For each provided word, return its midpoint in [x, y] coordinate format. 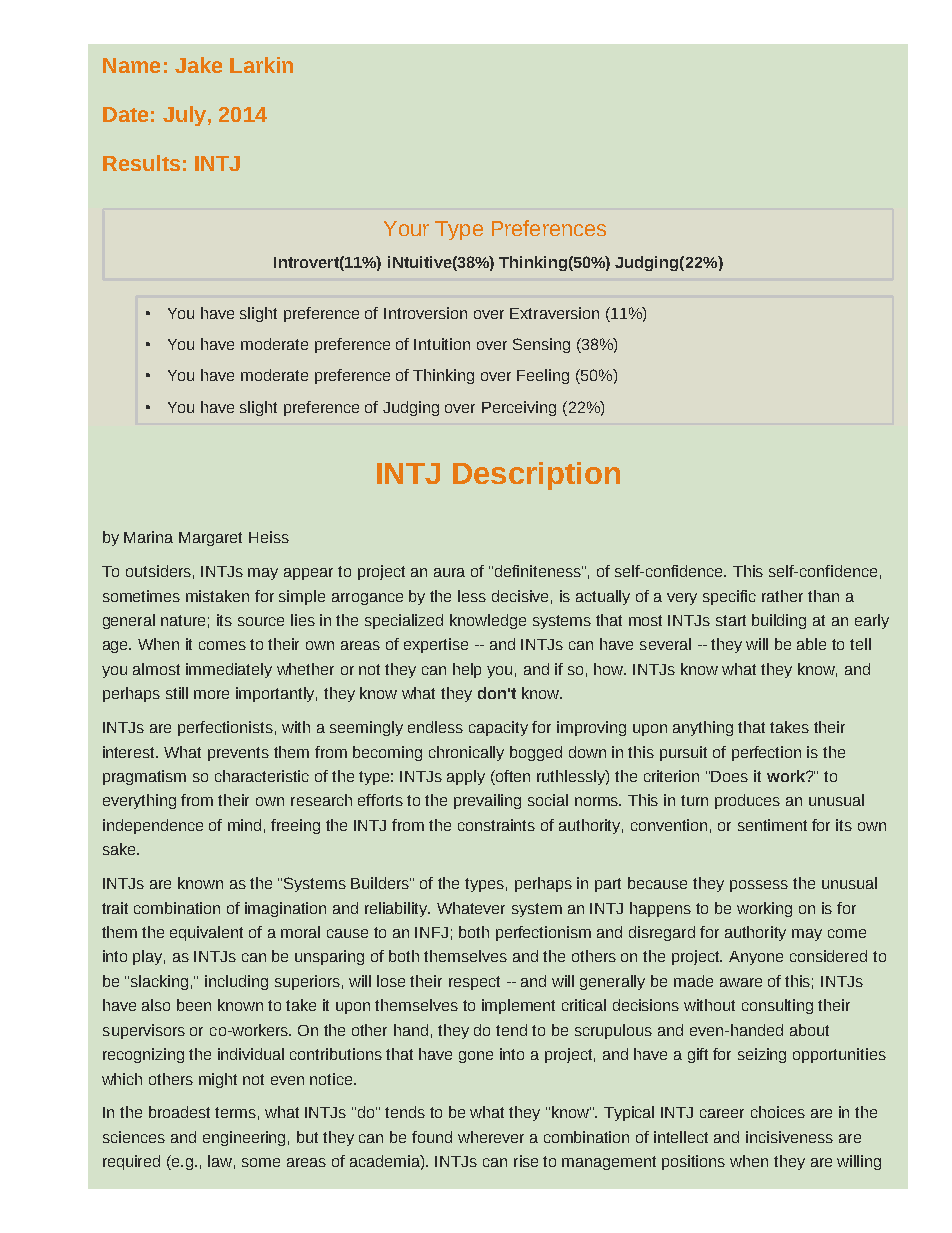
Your [406, 228]
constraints [496, 825]
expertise [436, 645]
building [779, 621]
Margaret [210, 539]
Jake [198, 65]
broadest [179, 1112]
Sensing [541, 345]
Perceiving [519, 408]
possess [759, 886]
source [261, 621]
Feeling [543, 376]
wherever [491, 1137]
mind [244, 825]
